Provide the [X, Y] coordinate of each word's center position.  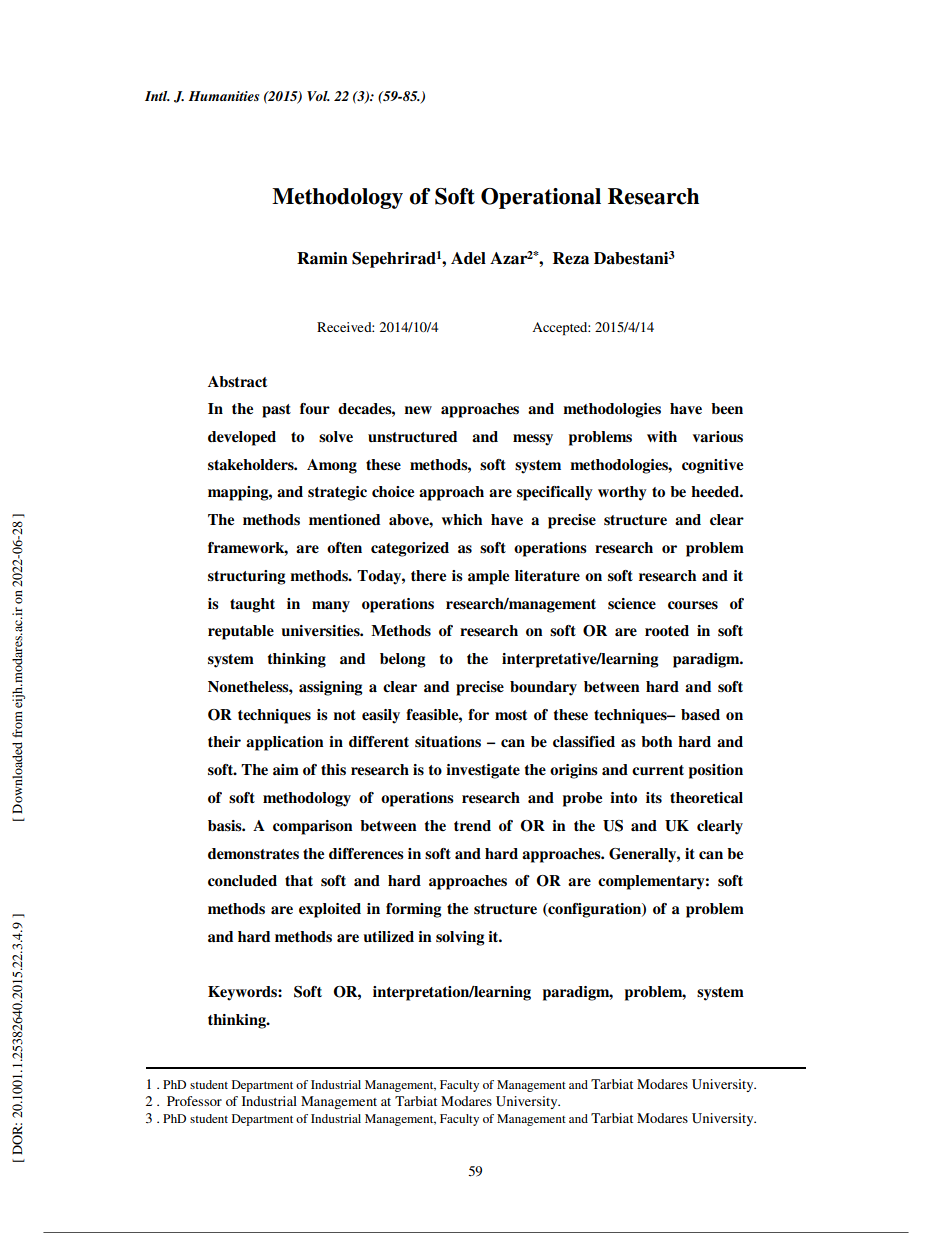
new [418, 410]
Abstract [237, 382]
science [632, 604]
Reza [571, 258]
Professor [194, 1101]
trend [472, 825]
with [662, 436]
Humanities [224, 96]
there [428, 575]
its [654, 797]
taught [252, 605]
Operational [541, 198]
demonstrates [253, 854]
